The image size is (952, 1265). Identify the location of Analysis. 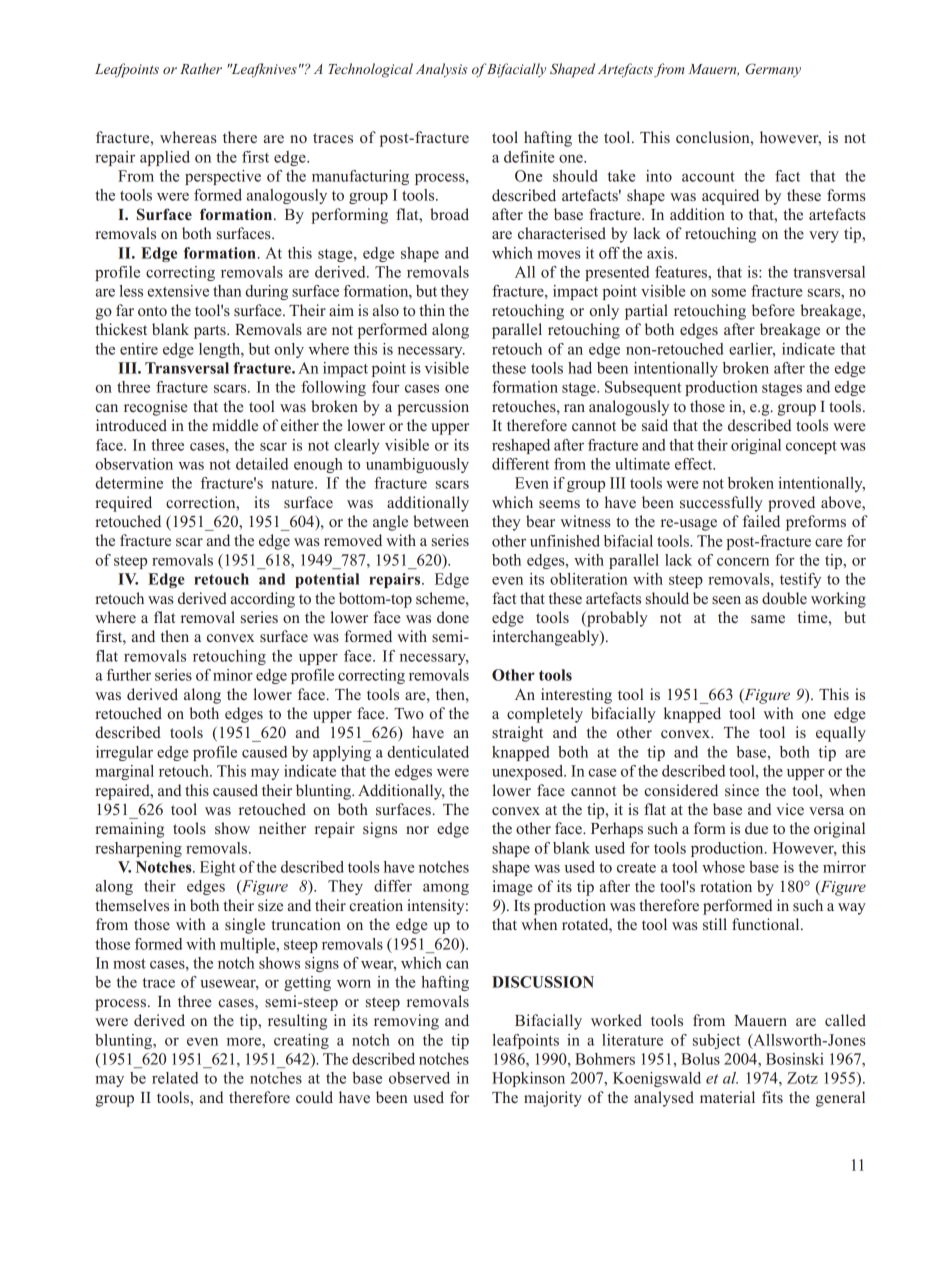
(441, 70).
